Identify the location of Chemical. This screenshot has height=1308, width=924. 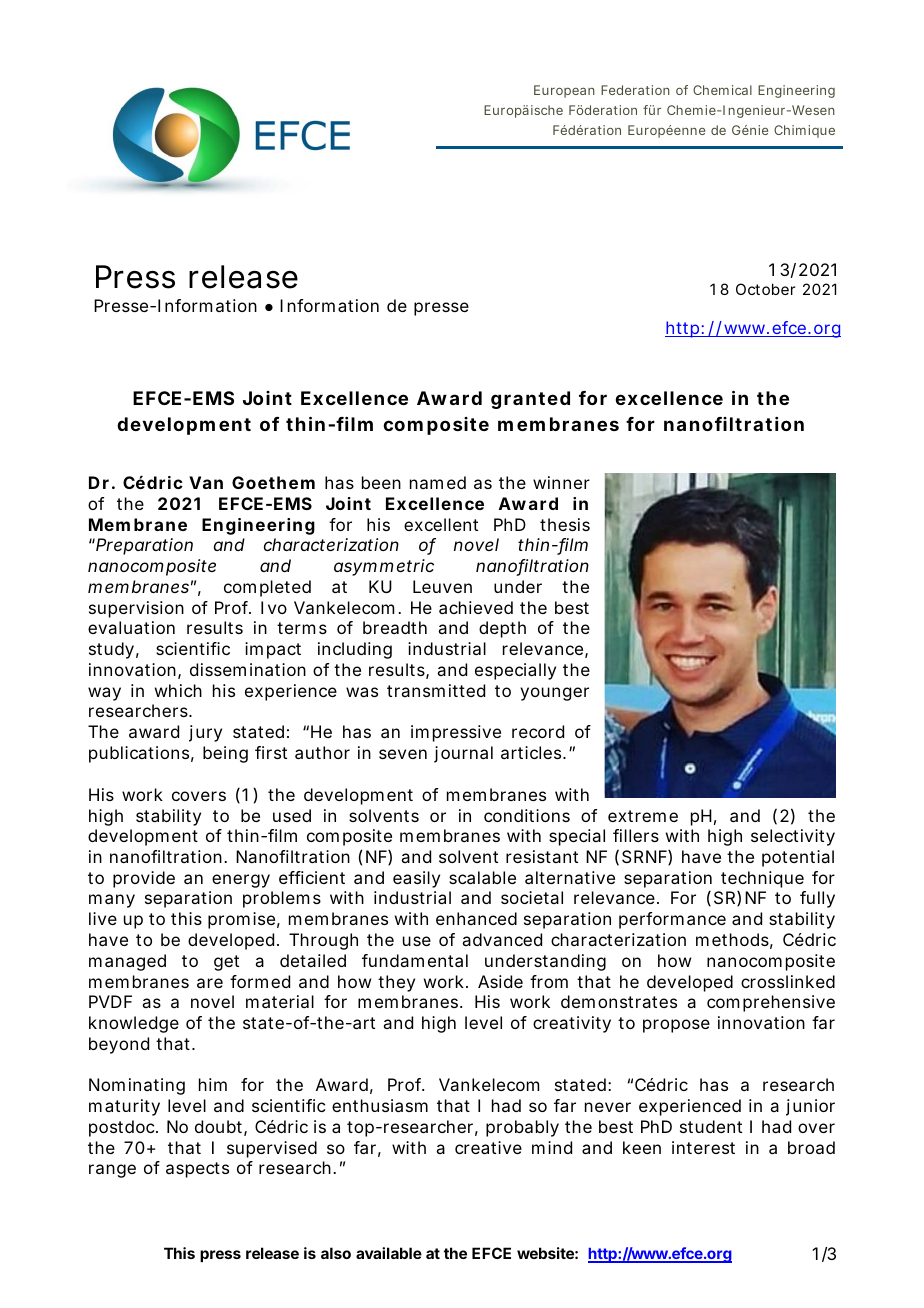
(722, 90).
